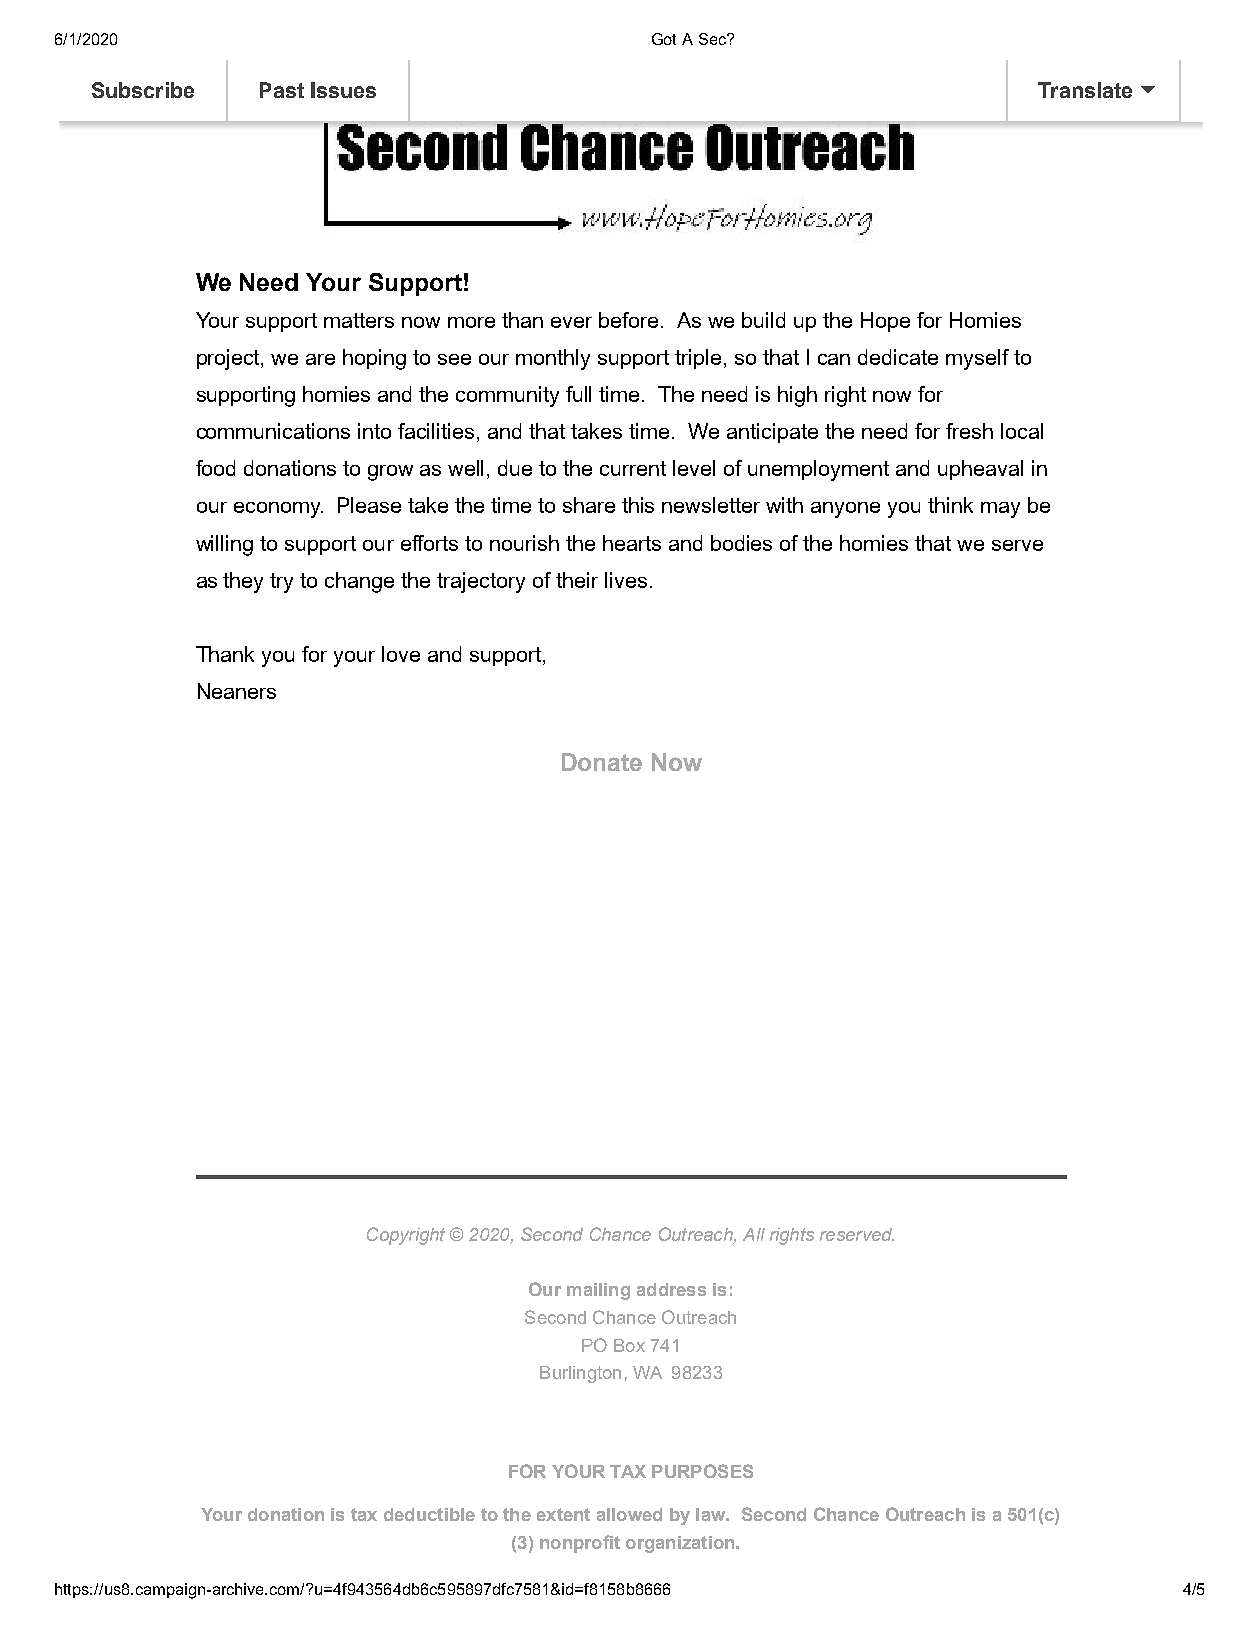 The image size is (1260, 1630). What do you see at coordinates (1085, 90) in the screenshot?
I see `Translate` at bounding box center [1085, 90].
